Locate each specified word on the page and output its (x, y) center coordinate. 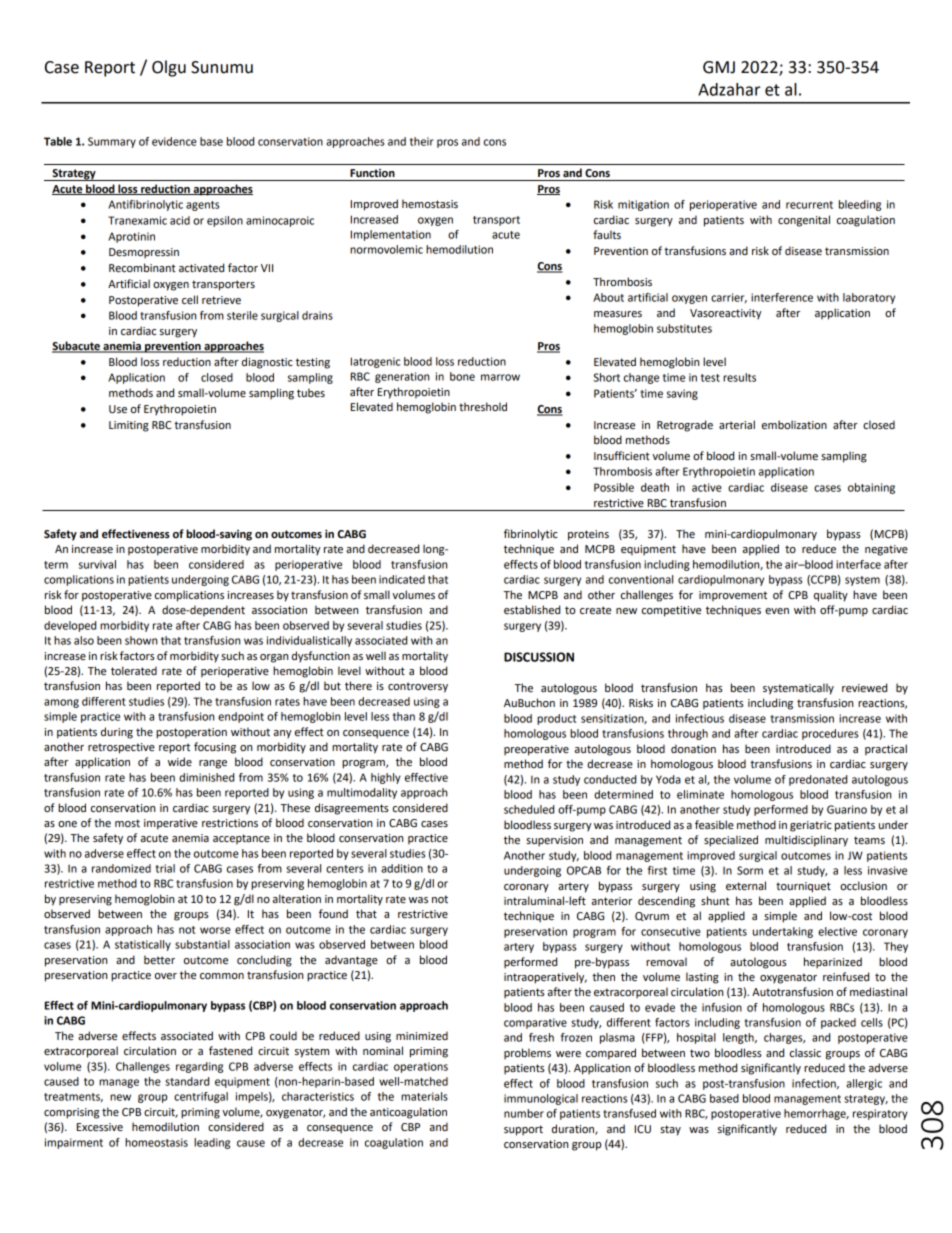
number (524, 1113)
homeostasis (156, 1142)
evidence (174, 141)
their (422, 141)
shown (141, 640)
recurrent (809, 205)
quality (831, 596)
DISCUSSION (539, 657)
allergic (864, 1084)
